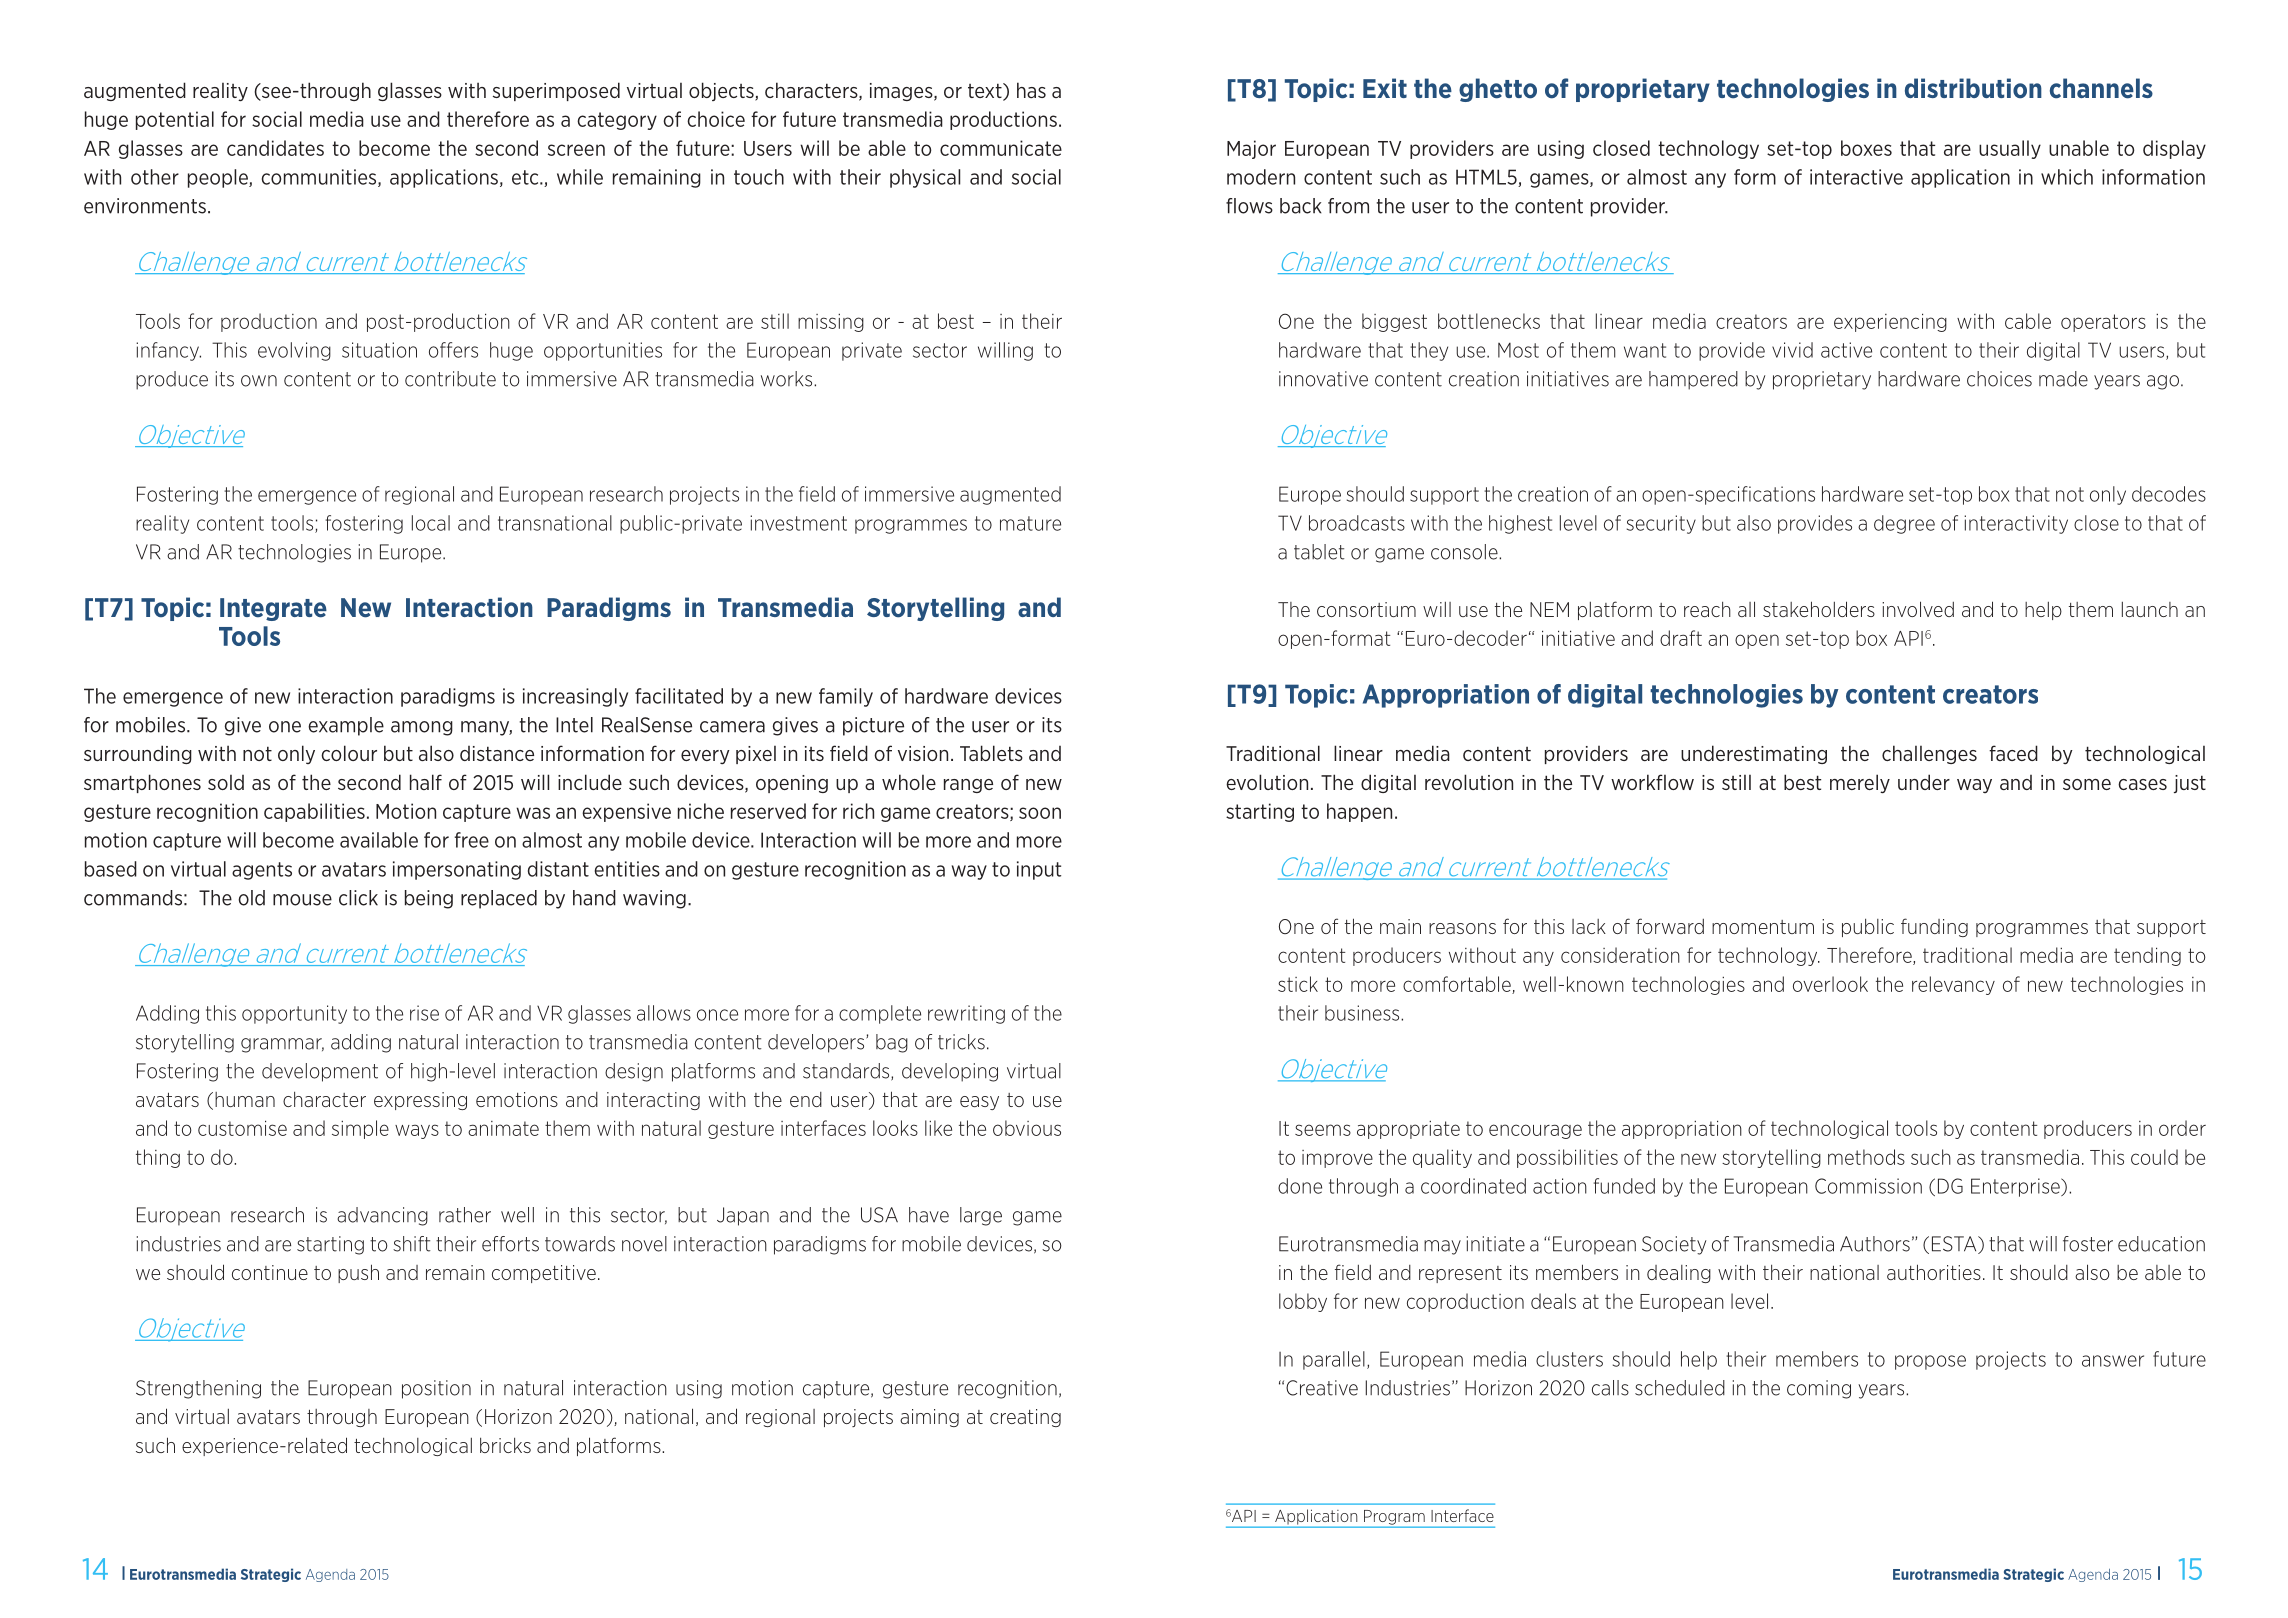  What do you see at coordinates (275, 148) in the page?
I see `candidates` at bounding box center [275, 148].
